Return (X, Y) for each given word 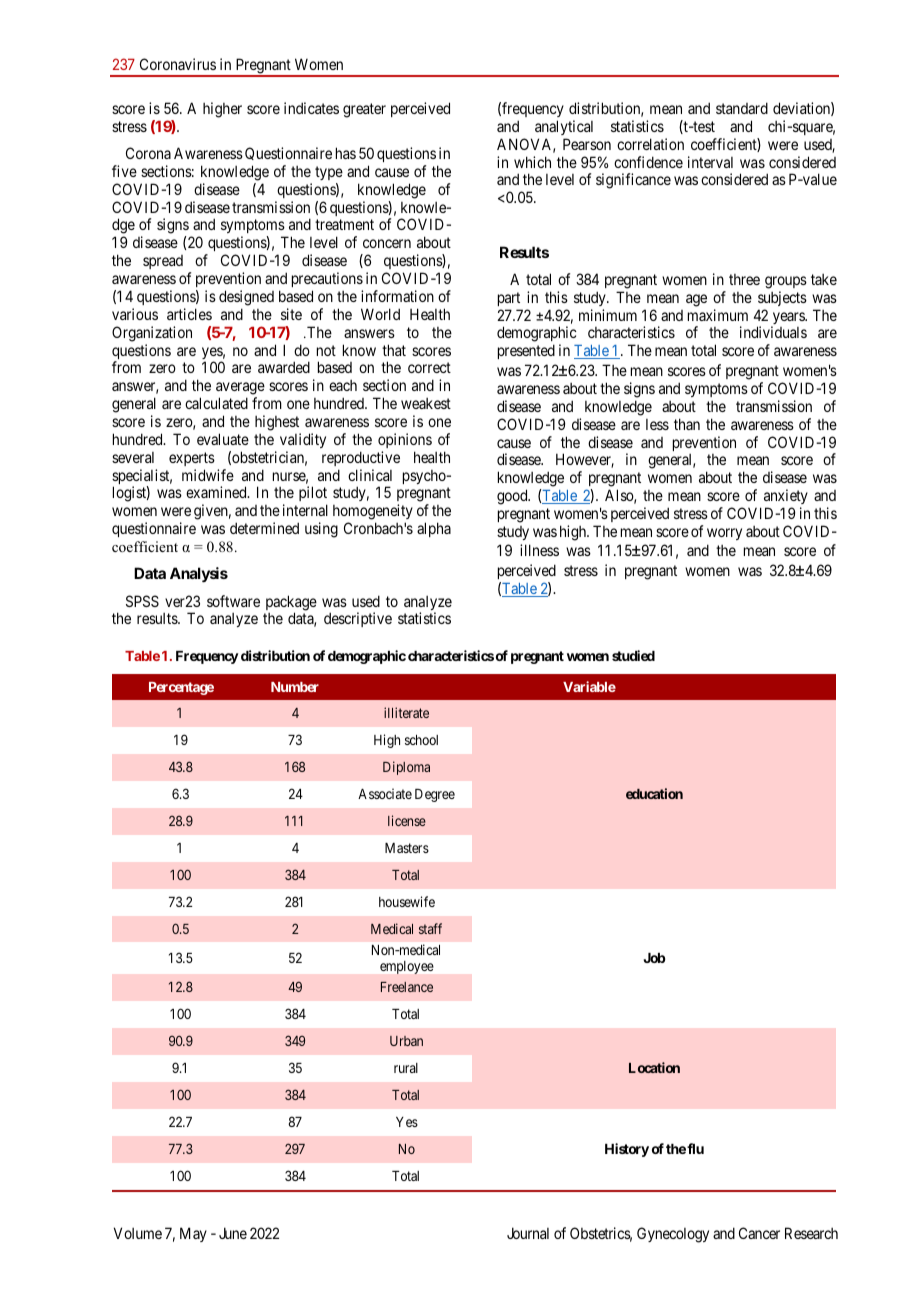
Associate (385, 793)
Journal (528, 1233)
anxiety (786, 496)
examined (217, 492)
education (654, 793)
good (513, 497)
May (193, 1234)
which (532, 162)
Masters (407, 848)
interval (710, 162)
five (124, 171)
